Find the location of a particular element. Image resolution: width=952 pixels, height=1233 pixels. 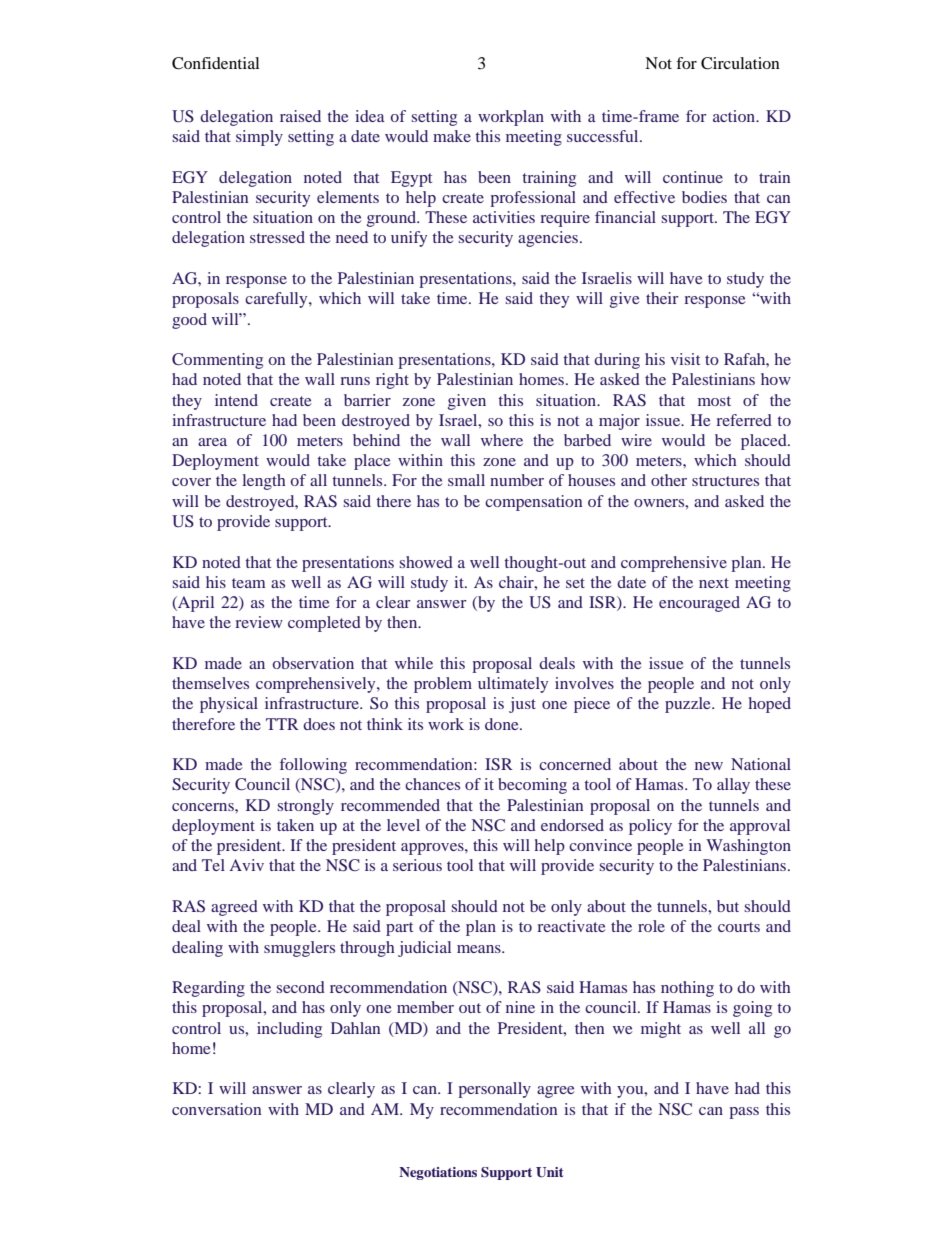

where is located at coordinates (502, 440).
